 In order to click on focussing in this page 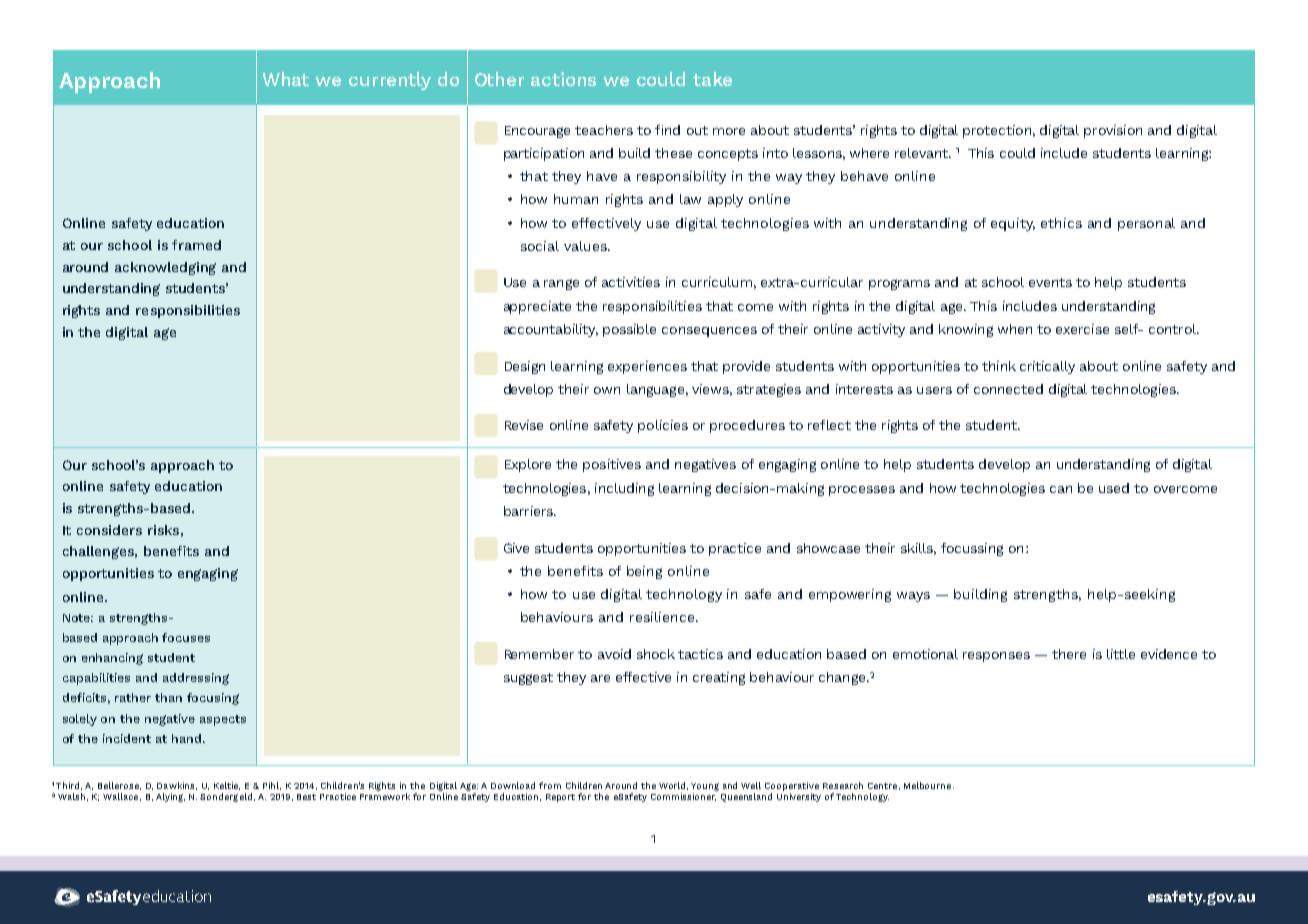, I will do `click(972, 549)`.
